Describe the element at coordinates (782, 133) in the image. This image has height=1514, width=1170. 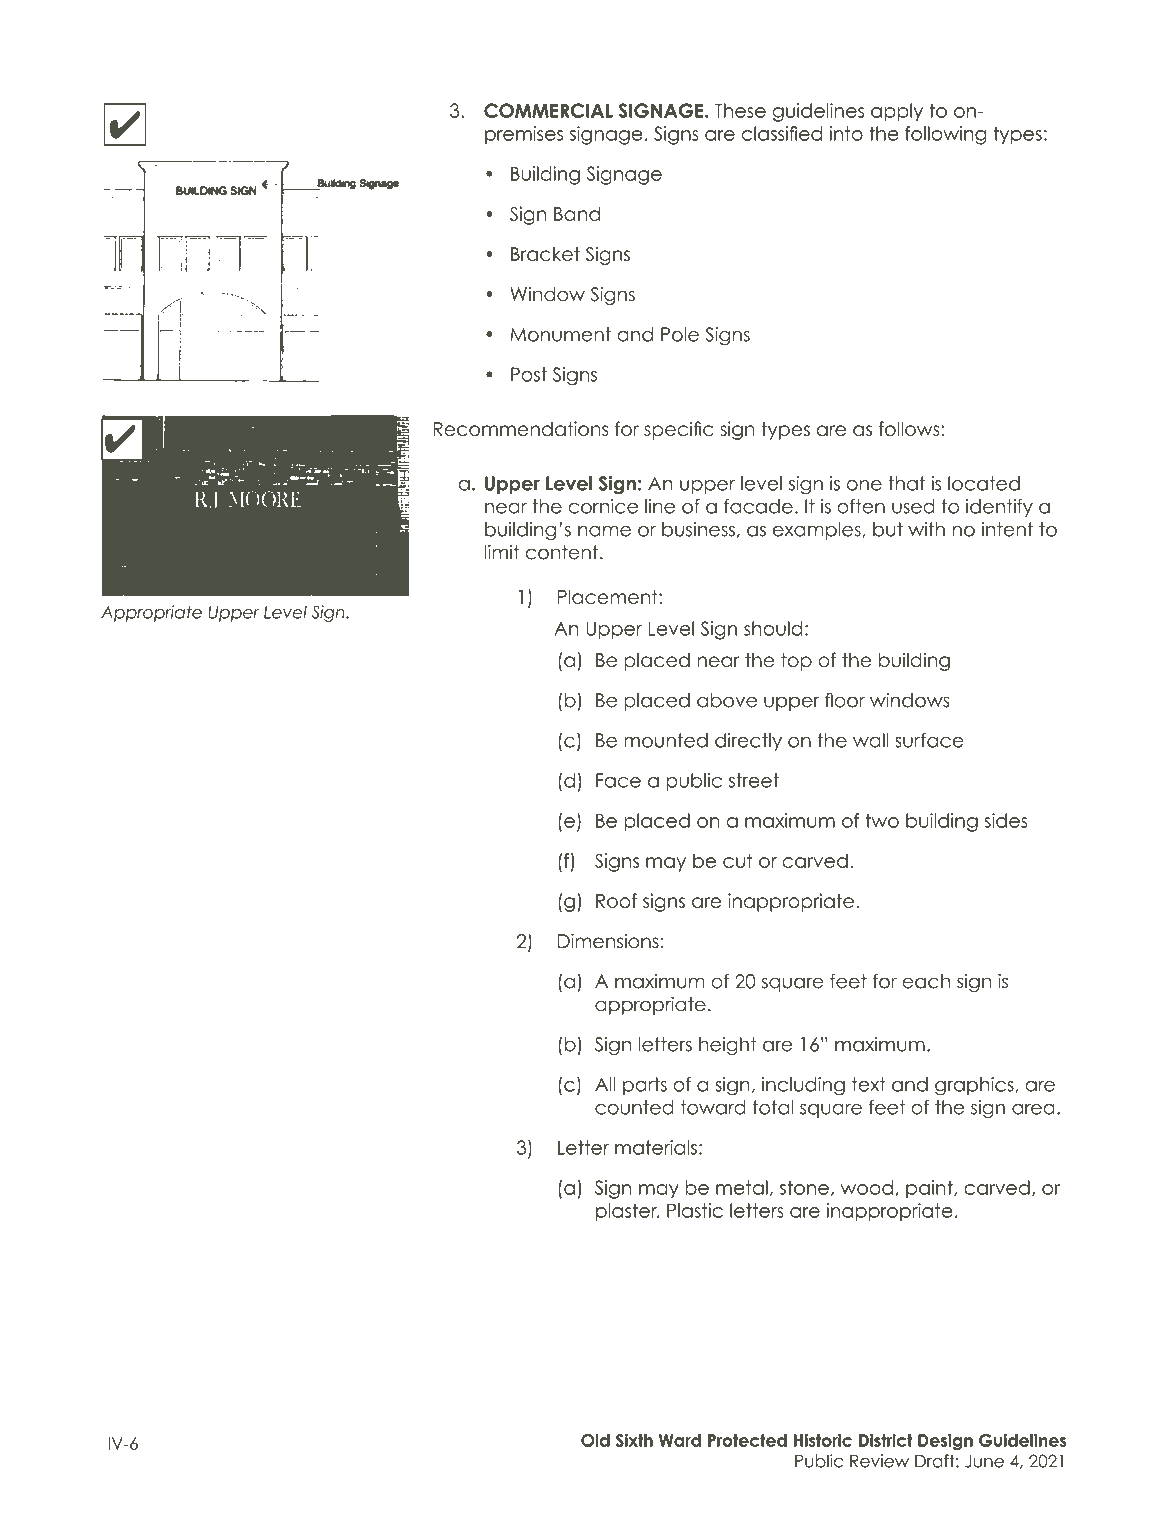
I see `classified` at that location.
